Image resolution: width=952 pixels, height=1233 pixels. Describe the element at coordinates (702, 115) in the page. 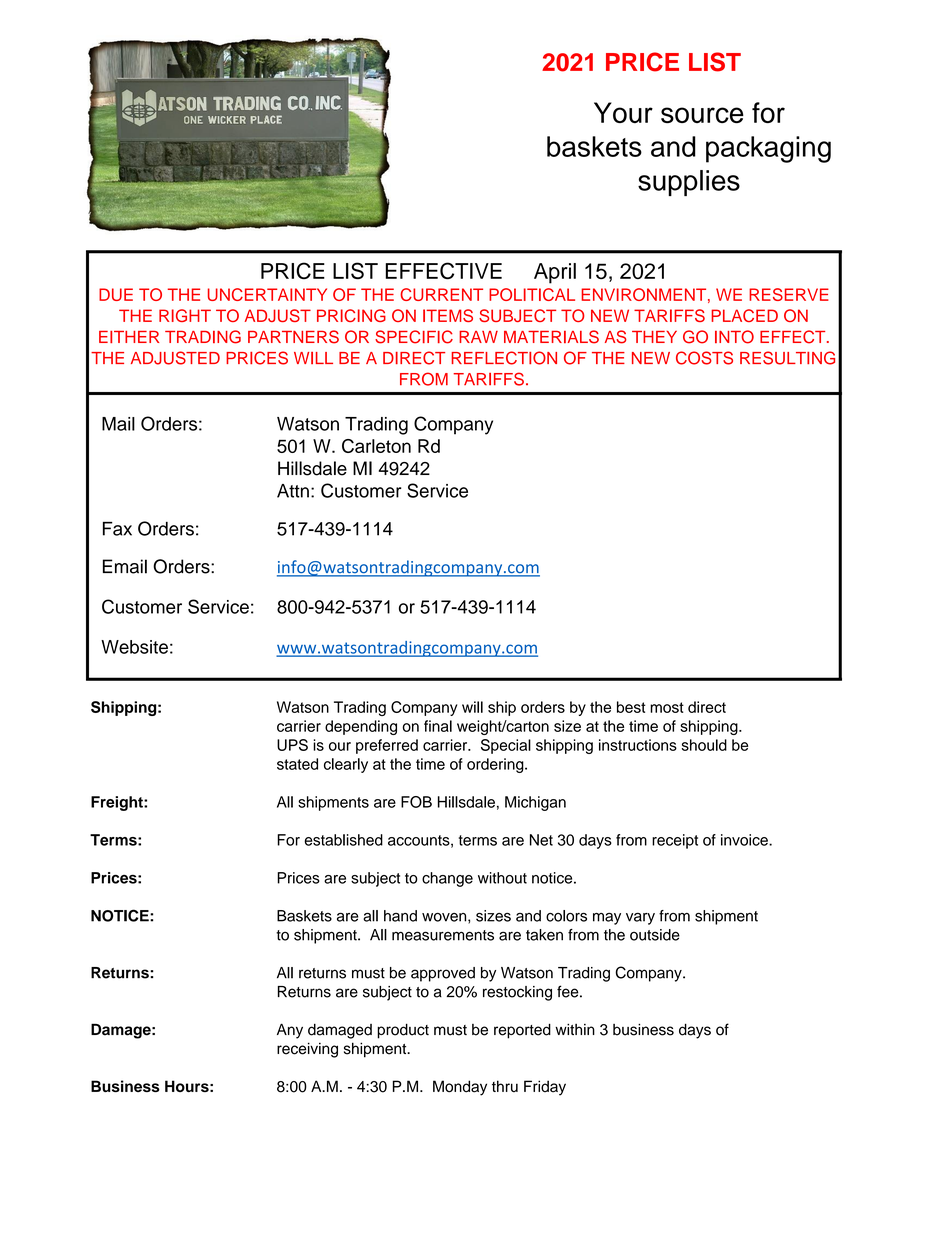

I see `source` at that location.
